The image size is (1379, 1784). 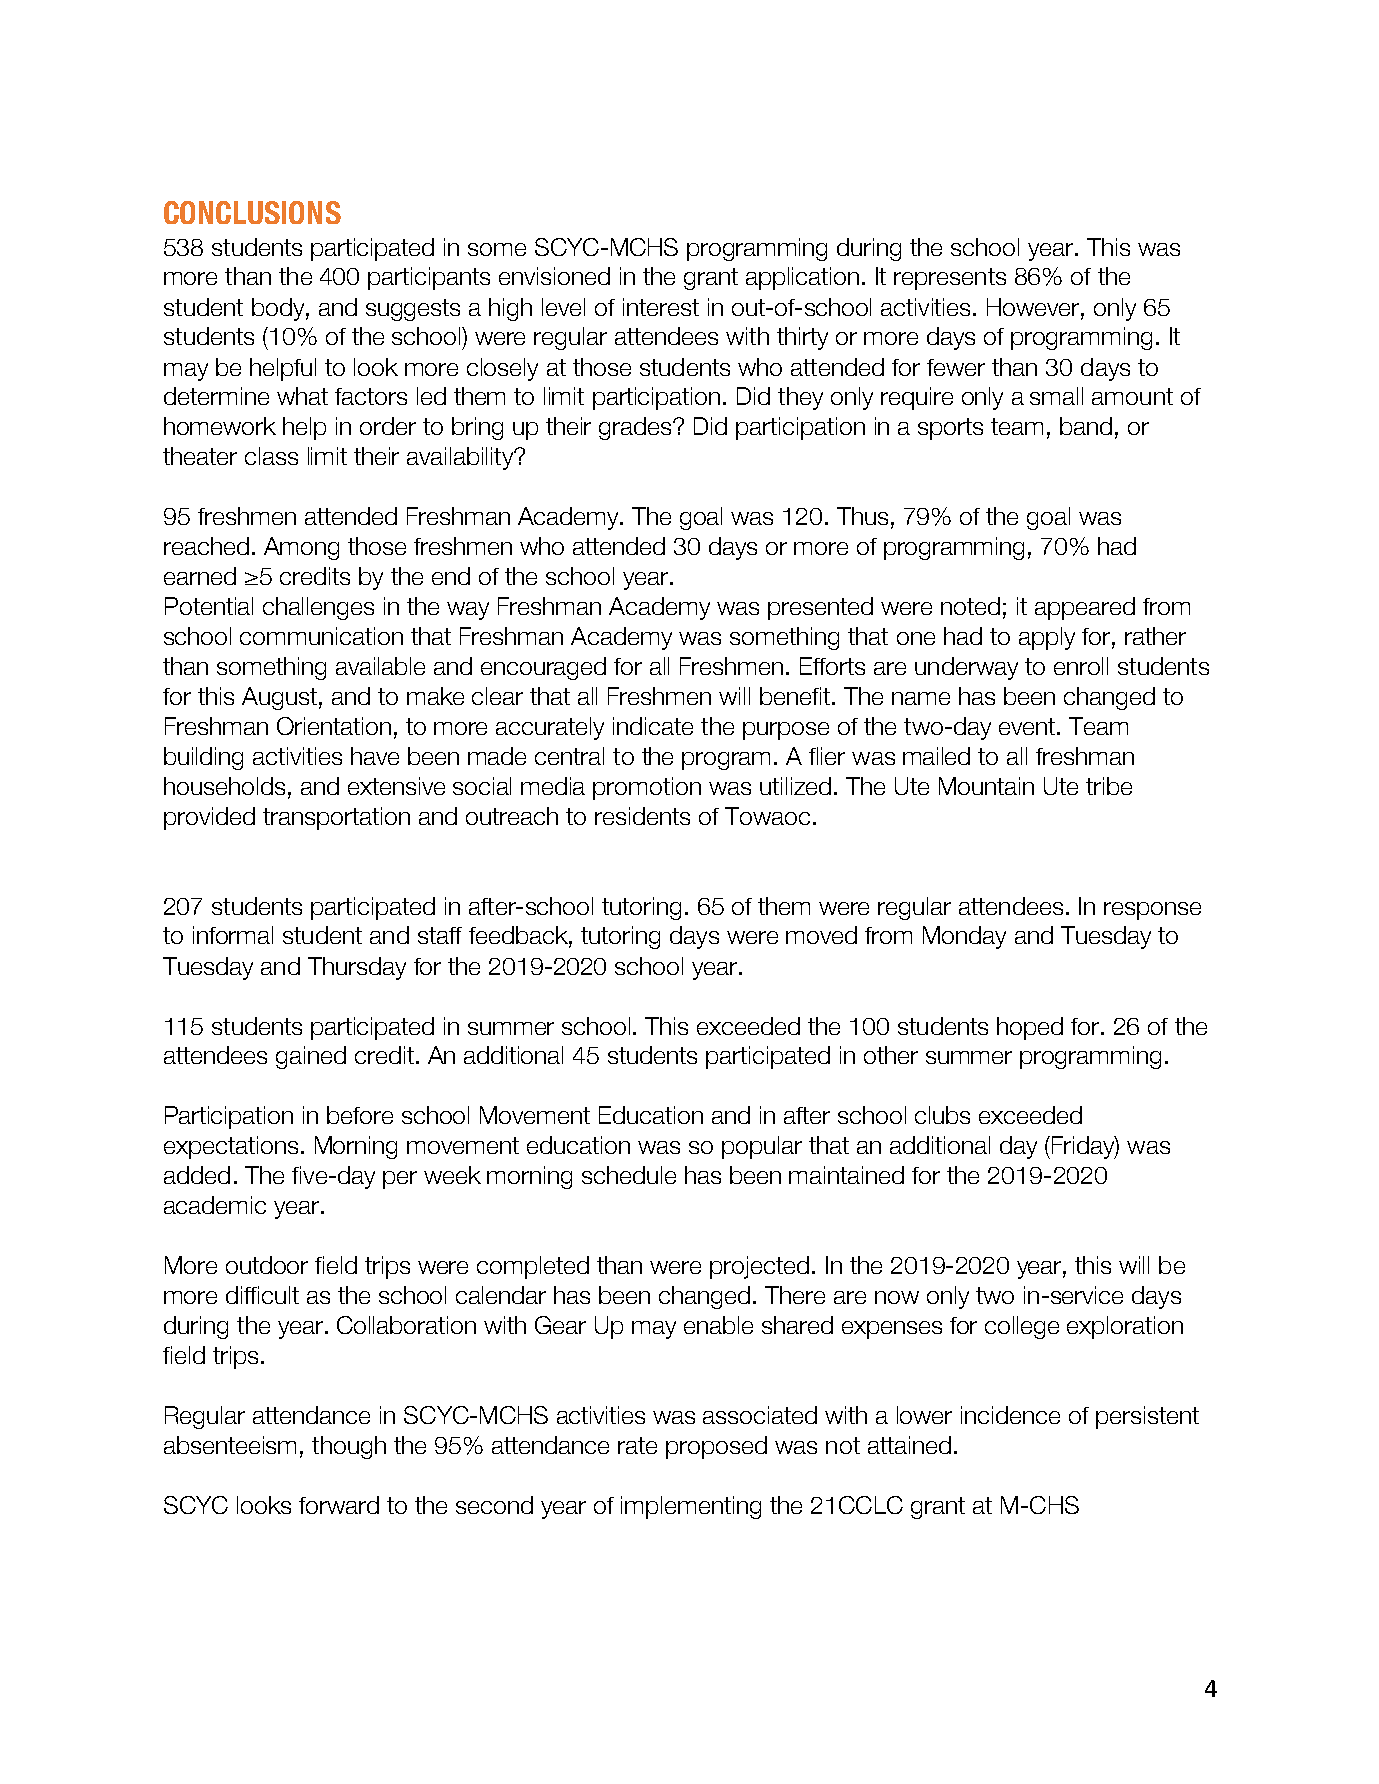 What do you see at coordinates (252, 212) in the screenshot?
I see `CONCLUSIONS` at bounding box center [252, 212].
